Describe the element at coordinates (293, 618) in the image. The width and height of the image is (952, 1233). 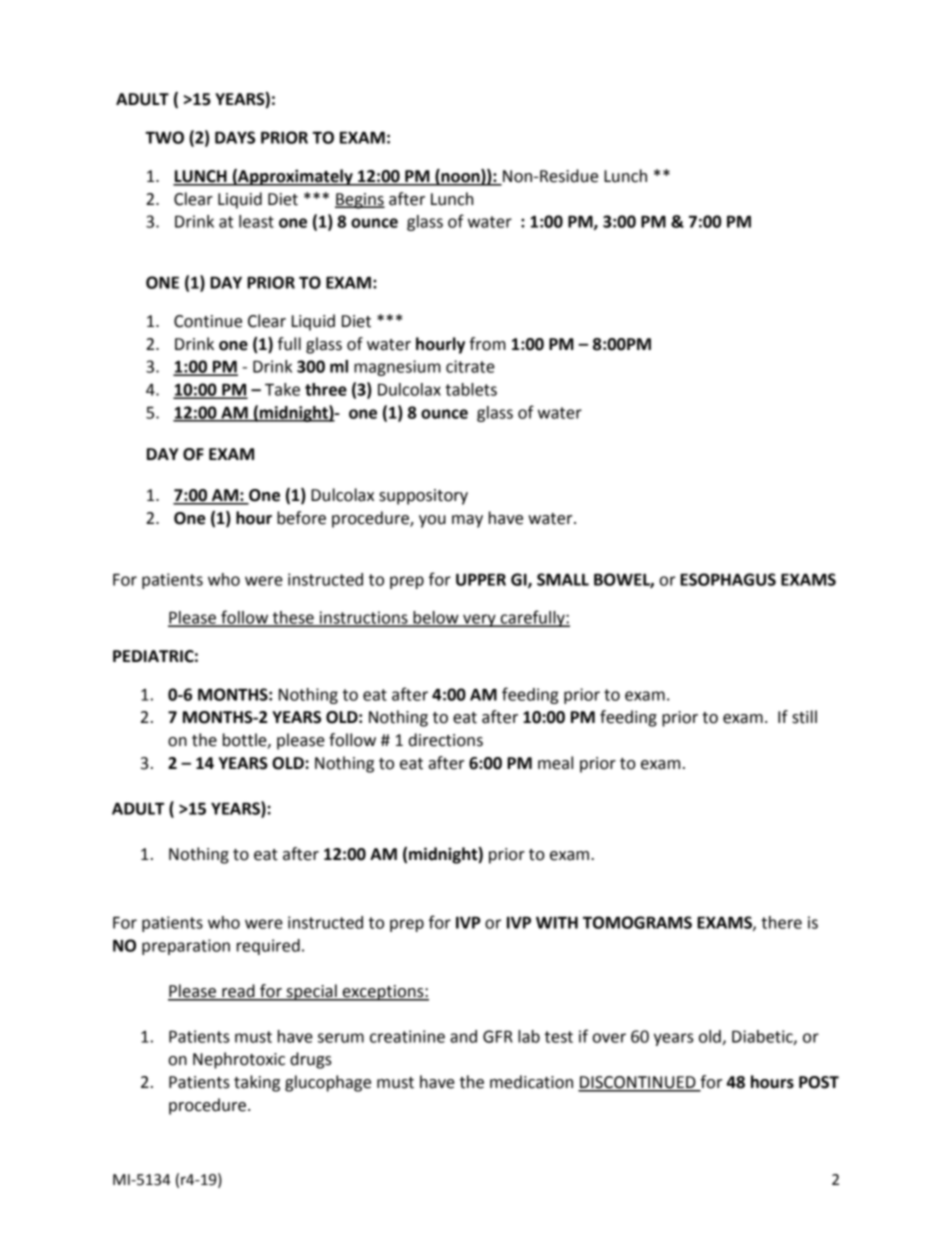
I see `these` at that location.
